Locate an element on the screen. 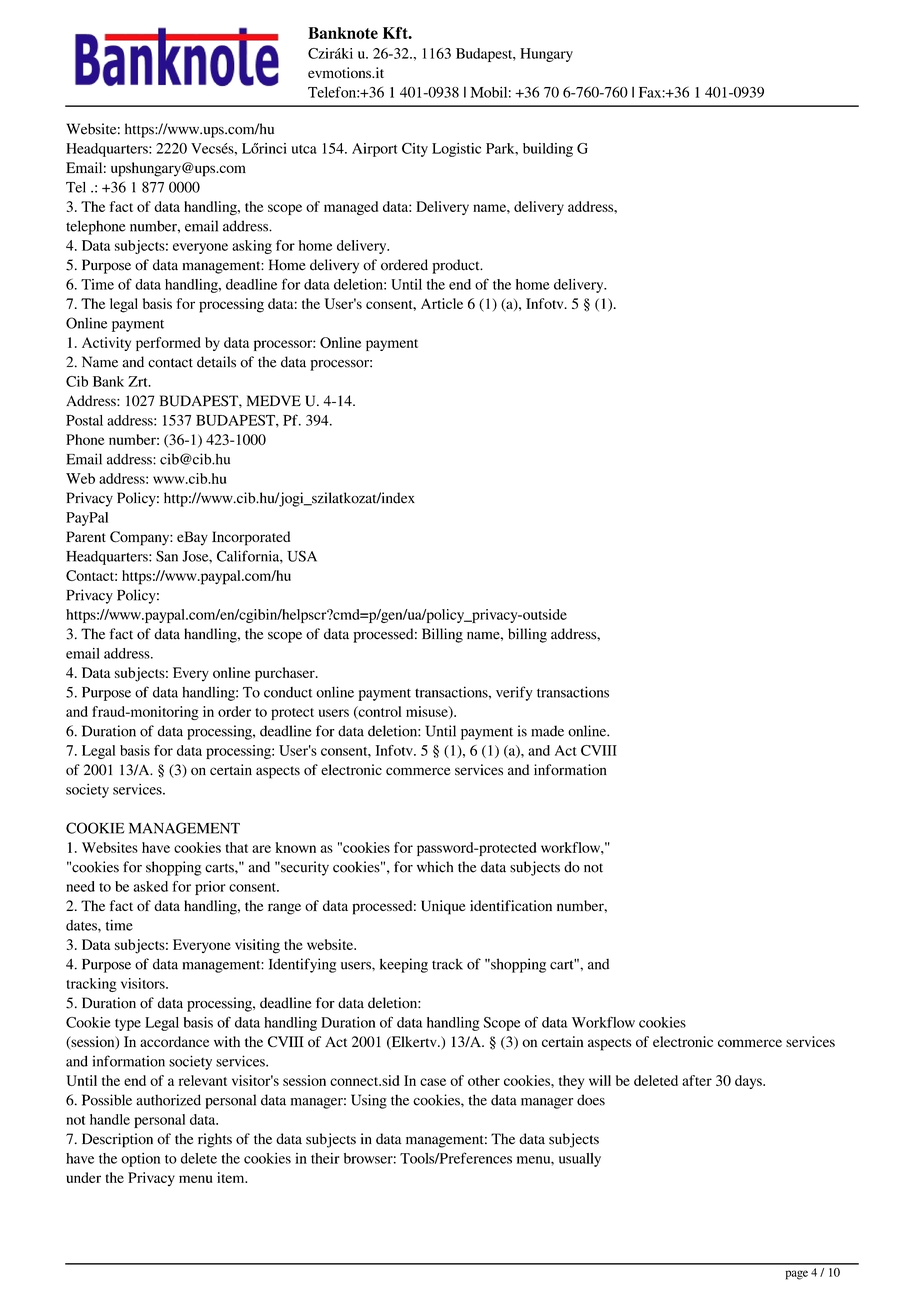  building is located at coordinates (548, 150).
